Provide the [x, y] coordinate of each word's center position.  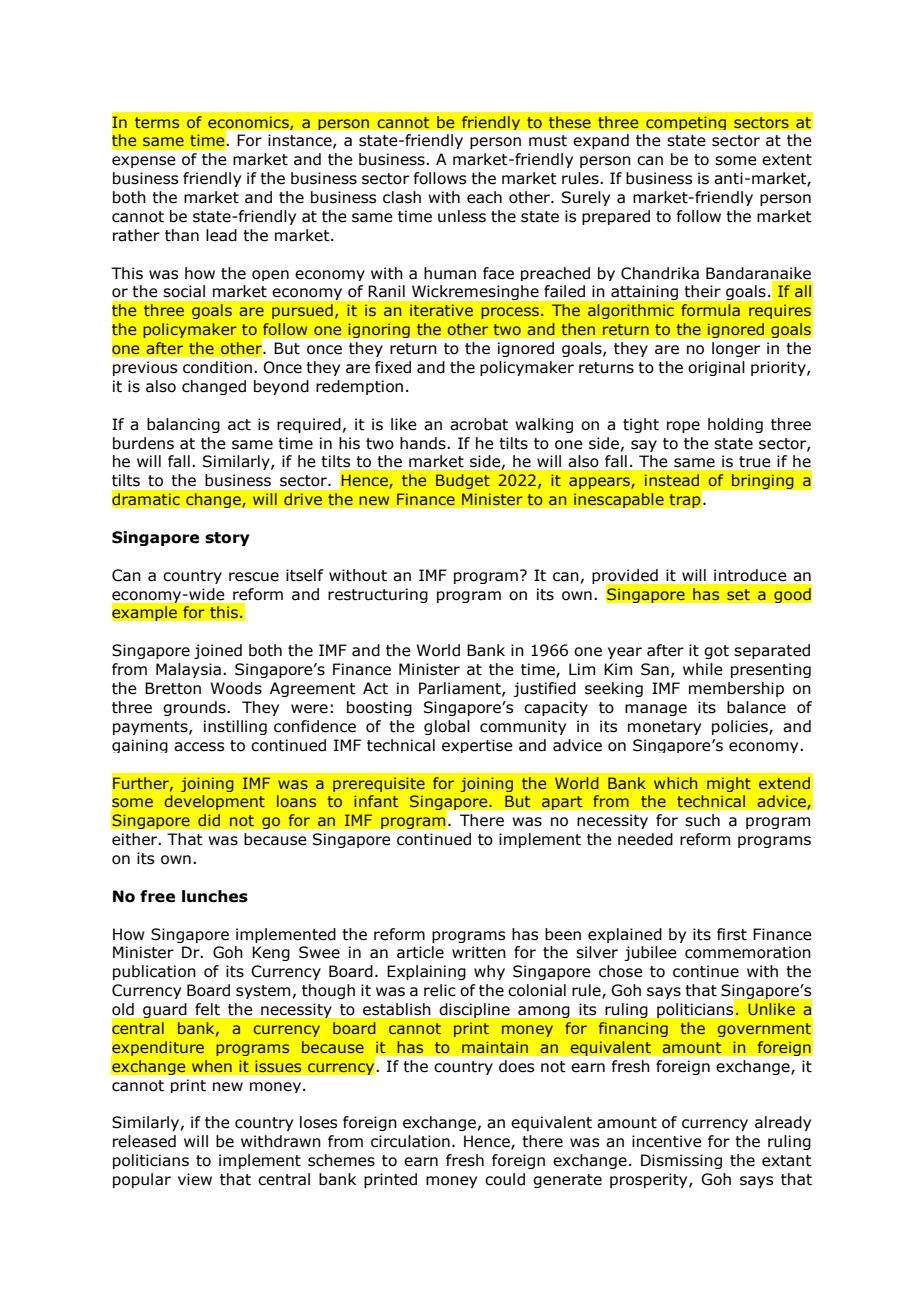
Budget [463, 481]
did [209, 820]
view [195, 1179]
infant [376, 801]
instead [672, 480]
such [702, 820]
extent [787, 160]
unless [462, 216]
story [227, 539]
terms [157, 122]
